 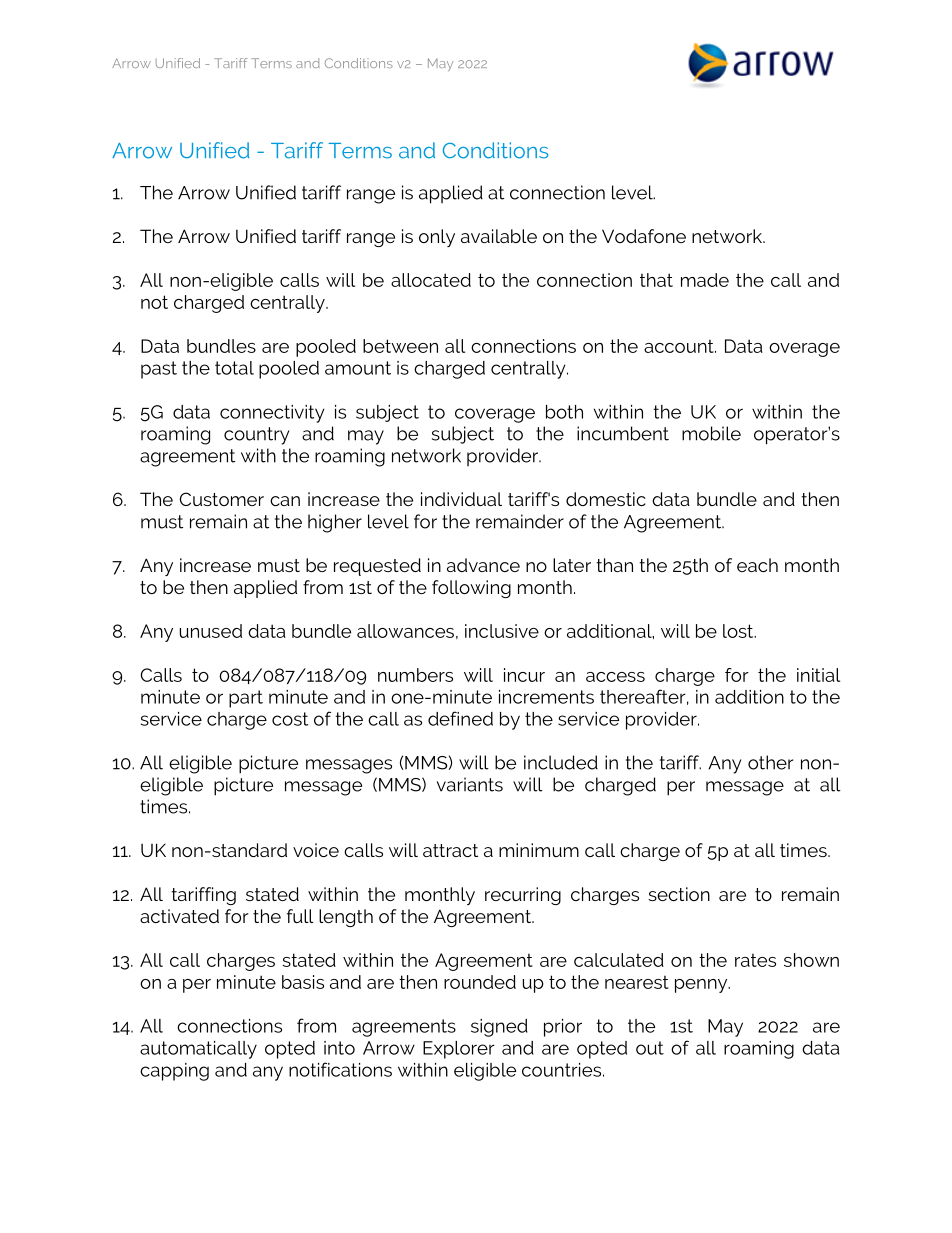 What do you see at coordinates (705, 280) in the page?
I see `made` at bounding box center [705, 280].
